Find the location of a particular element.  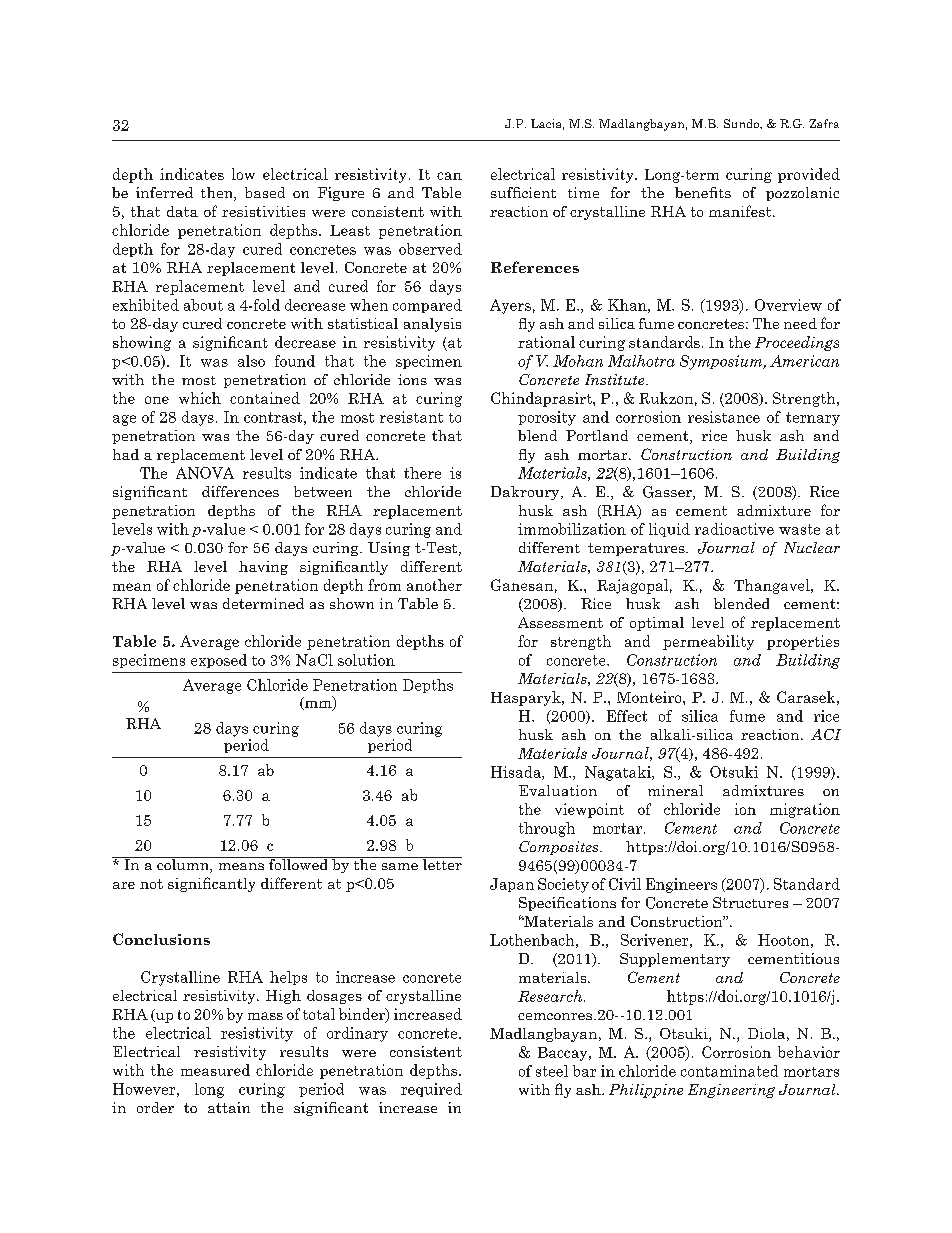

measured is located at coordinates (215, 1070).
